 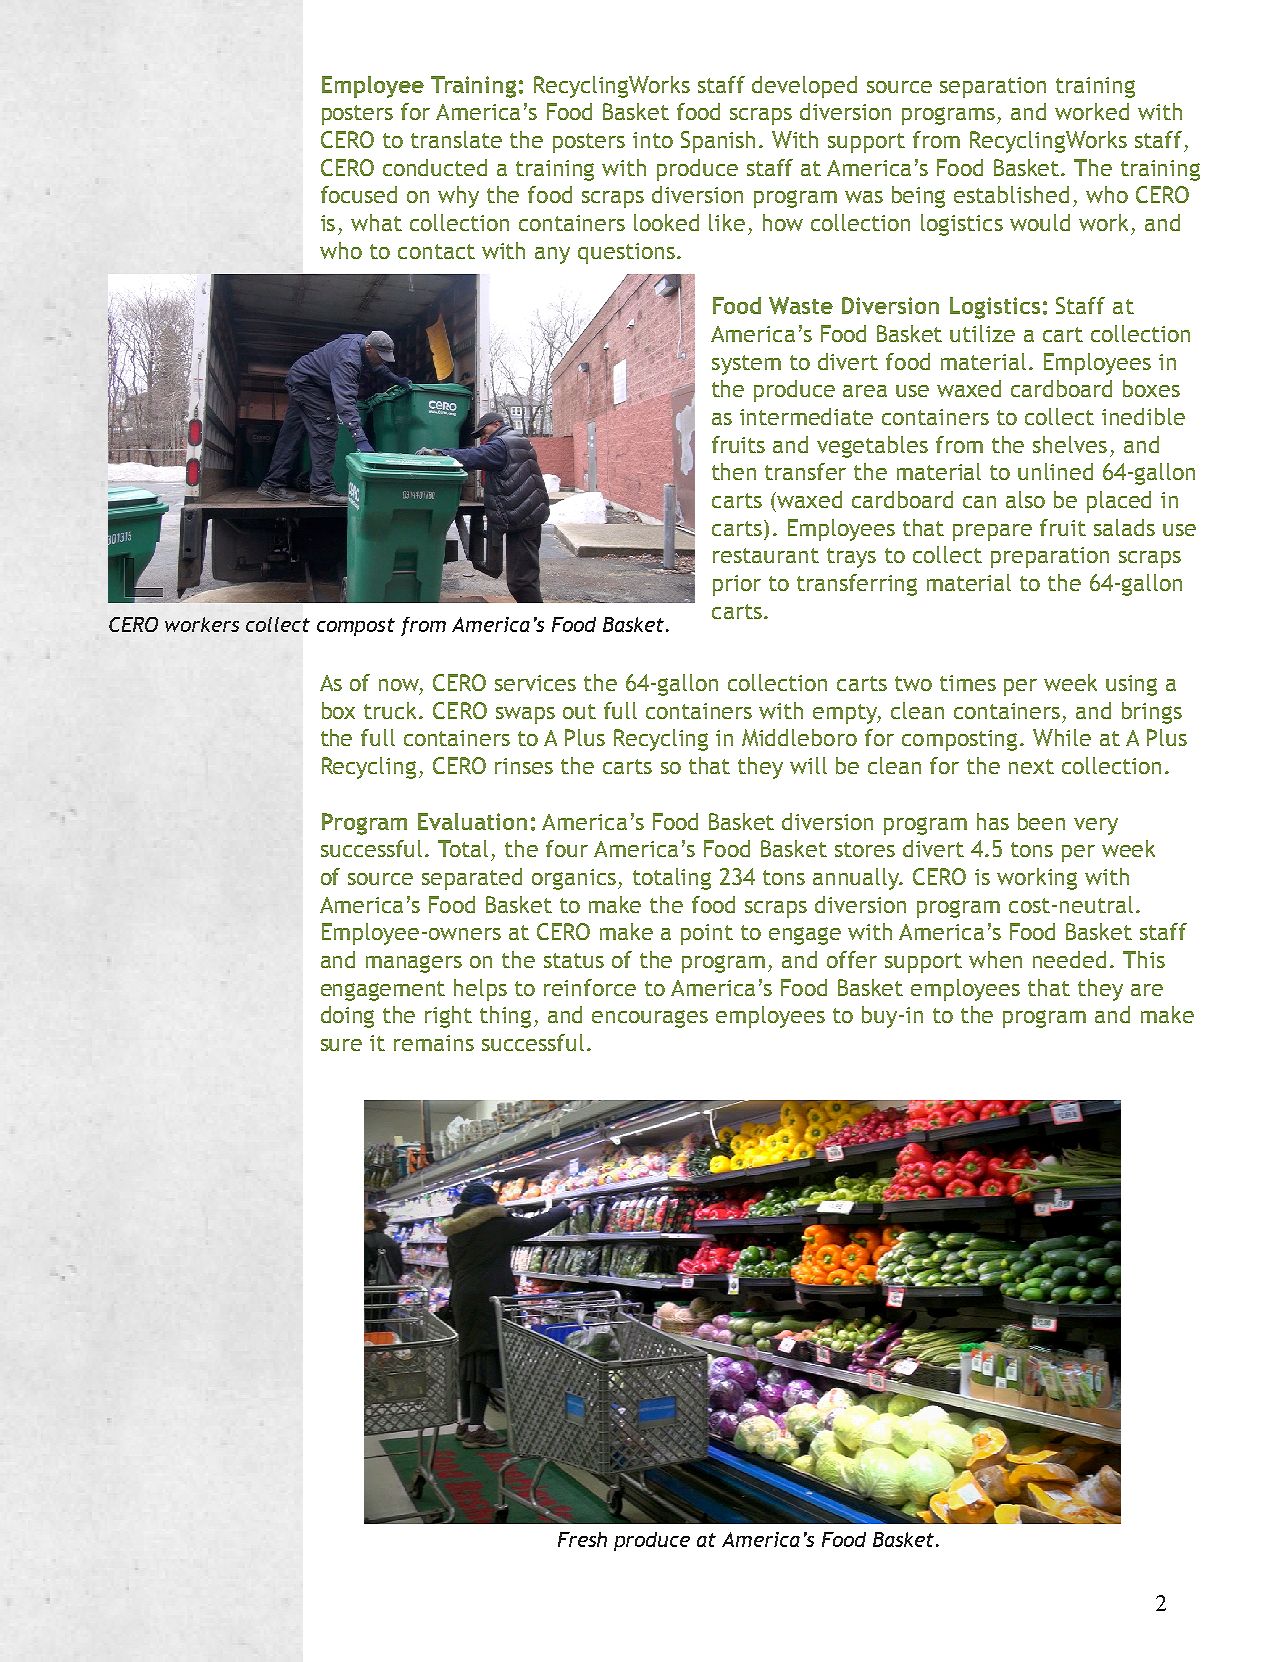 What do you see at coordinates (582, 1539) in the screenshot?
I see `Fresh` at bounding box center [582, 1539].
